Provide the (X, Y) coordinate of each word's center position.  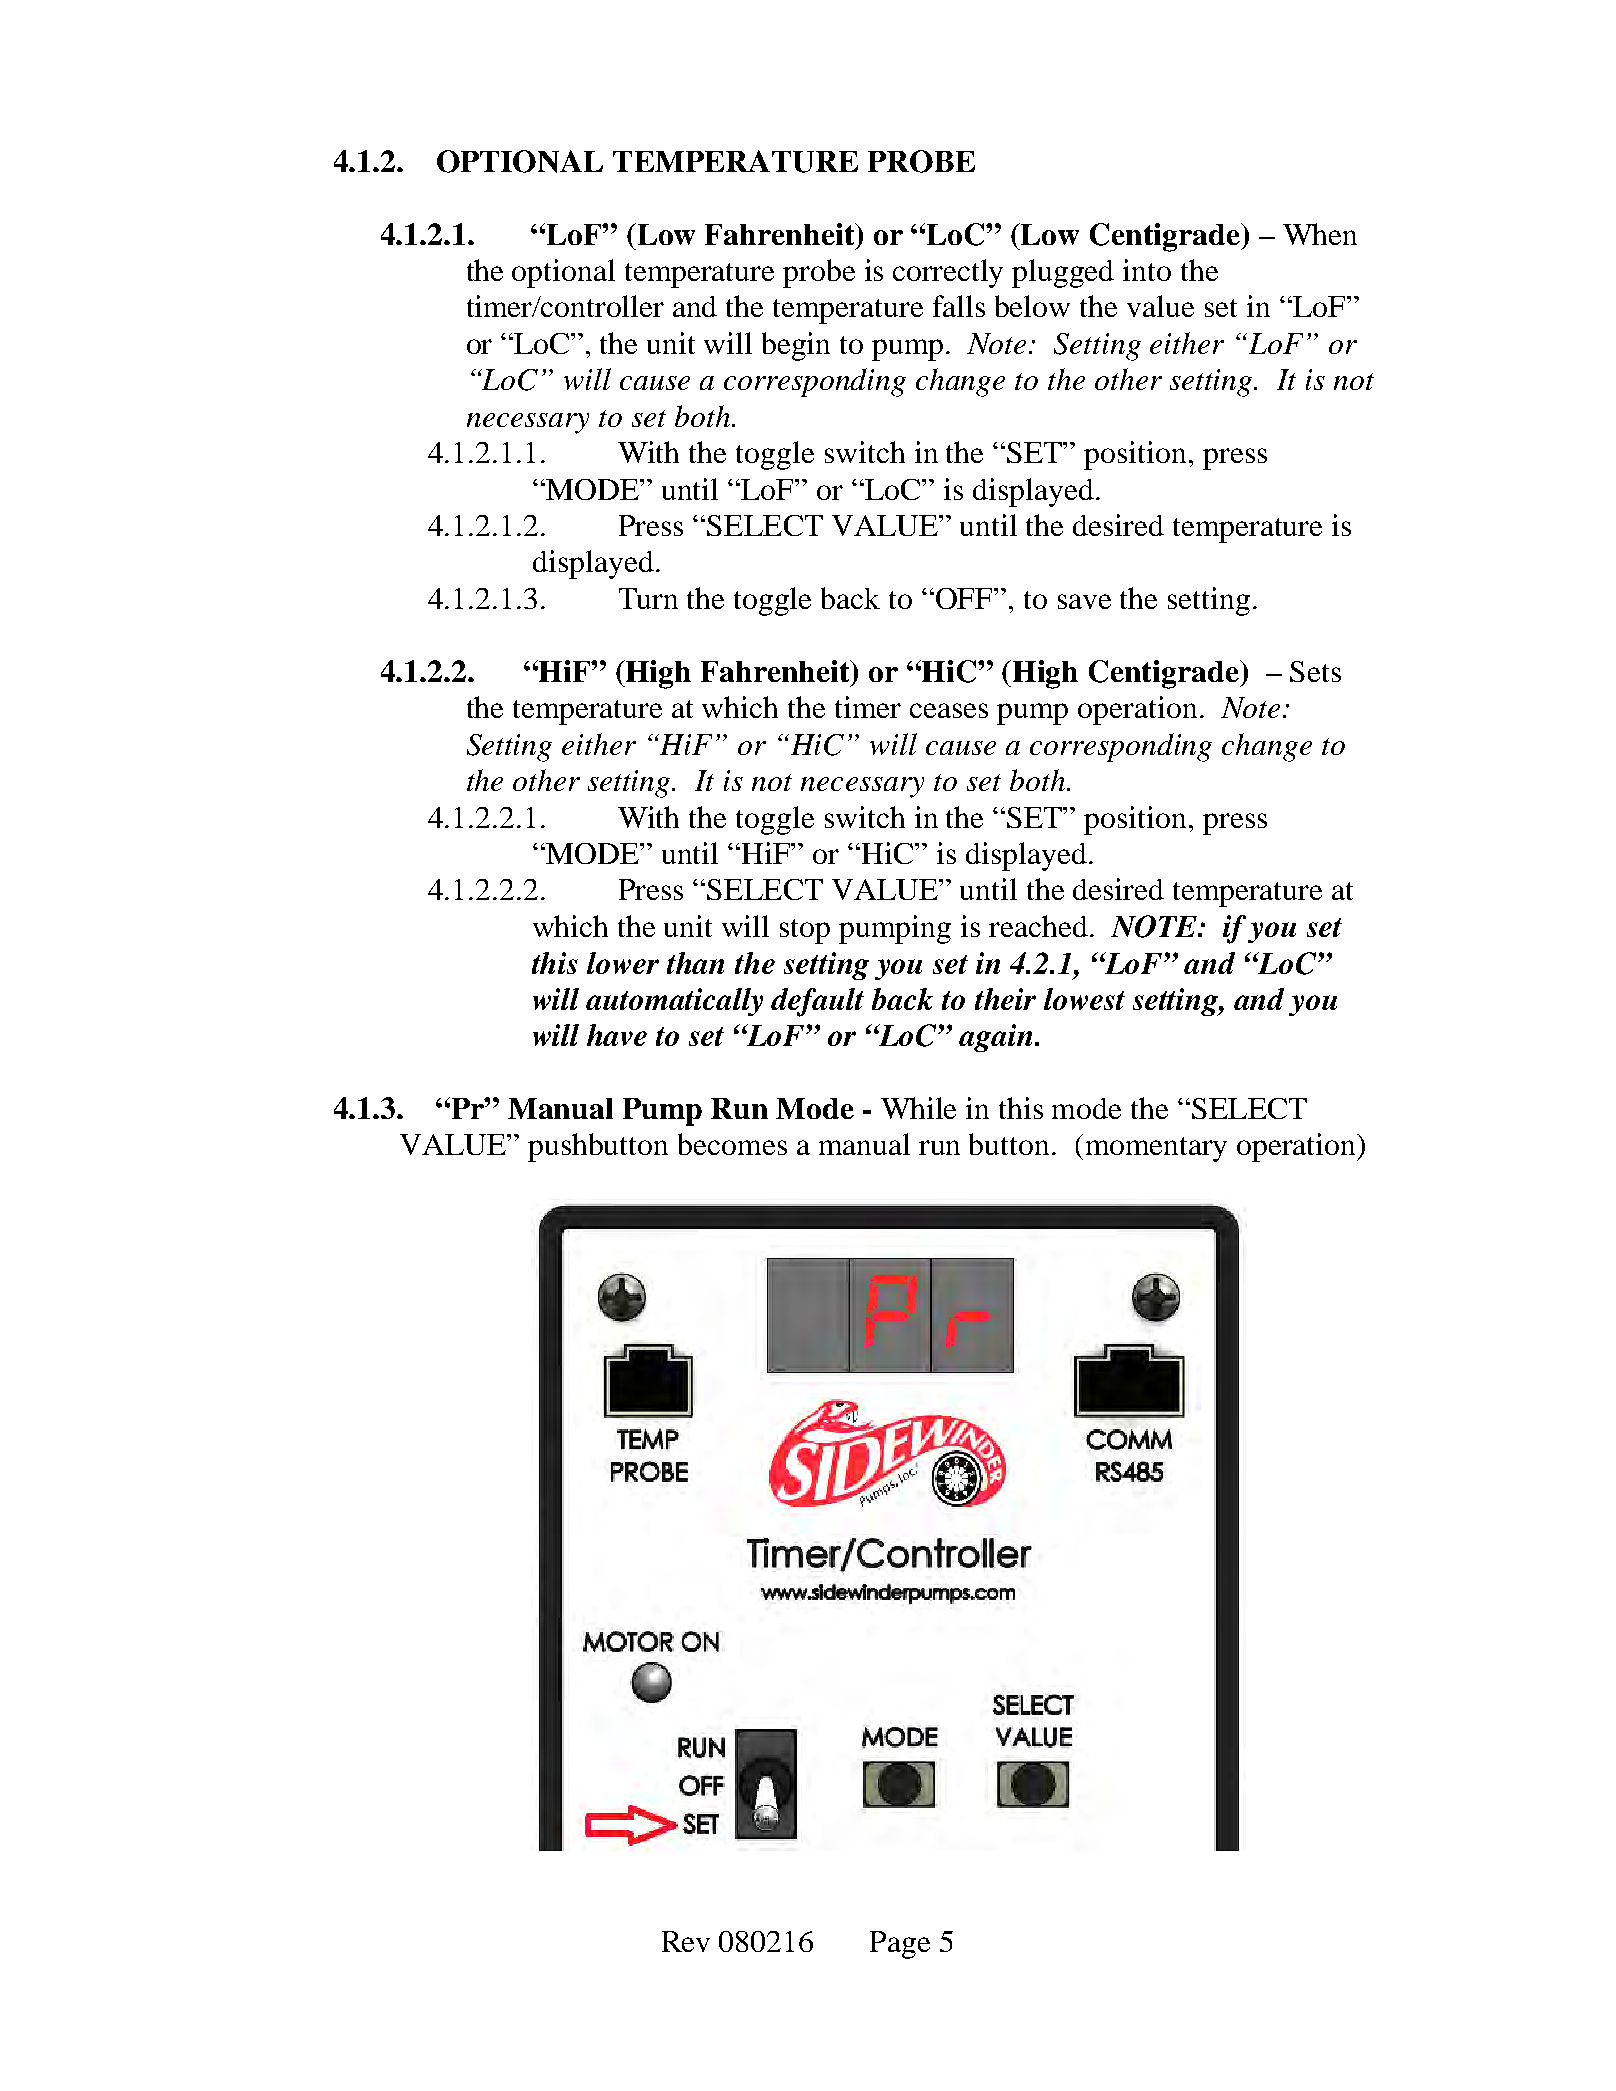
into (1147, 270)
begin (796, 346)
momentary (1156, 1149)
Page (900, 1945)
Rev (686, 1941)
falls (959, 306)
